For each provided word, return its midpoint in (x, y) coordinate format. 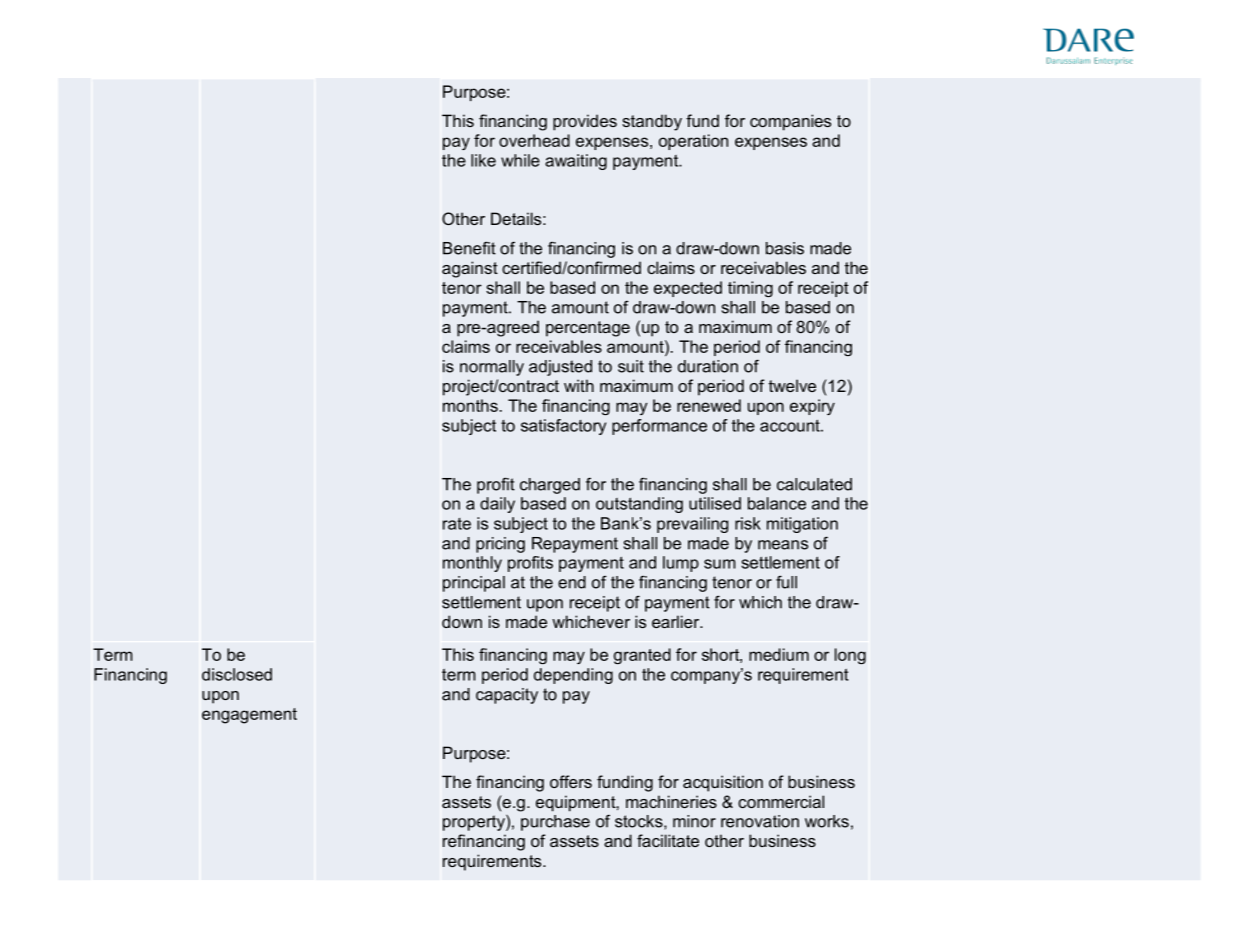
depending (573, 676)
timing (750, 289)
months (470, 405)
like (483, 160)
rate (457, 524)
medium (779, 654)
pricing (500, 545)
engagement (249, 716)
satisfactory (563, 427)
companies (790, 122)
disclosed (237, 674)
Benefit (469, 248)
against (470, 269)
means (783, 545)
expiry (812, 407)
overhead (534, 140)
